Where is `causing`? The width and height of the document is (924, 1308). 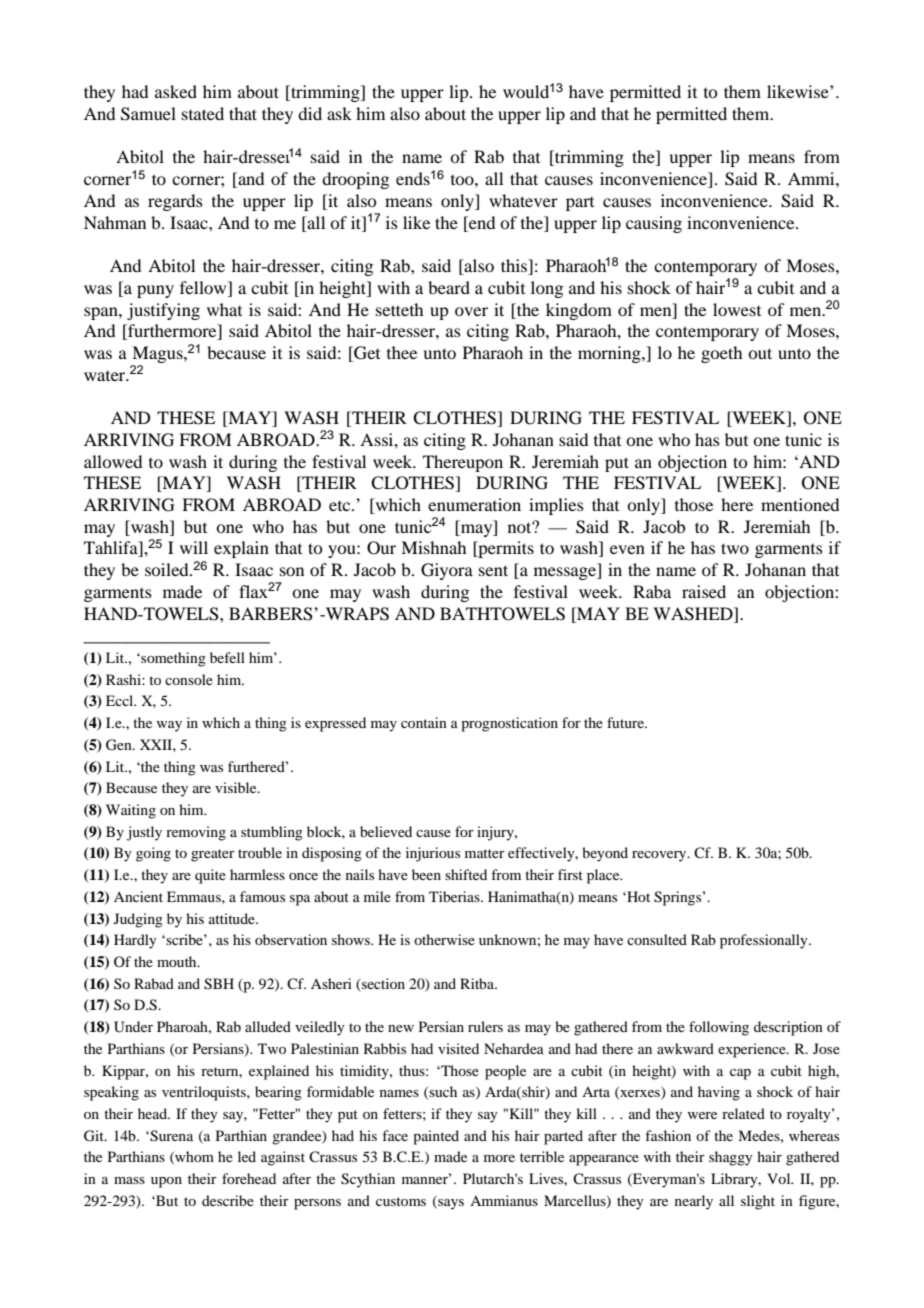
causing is located at coordinates (654, 224).
